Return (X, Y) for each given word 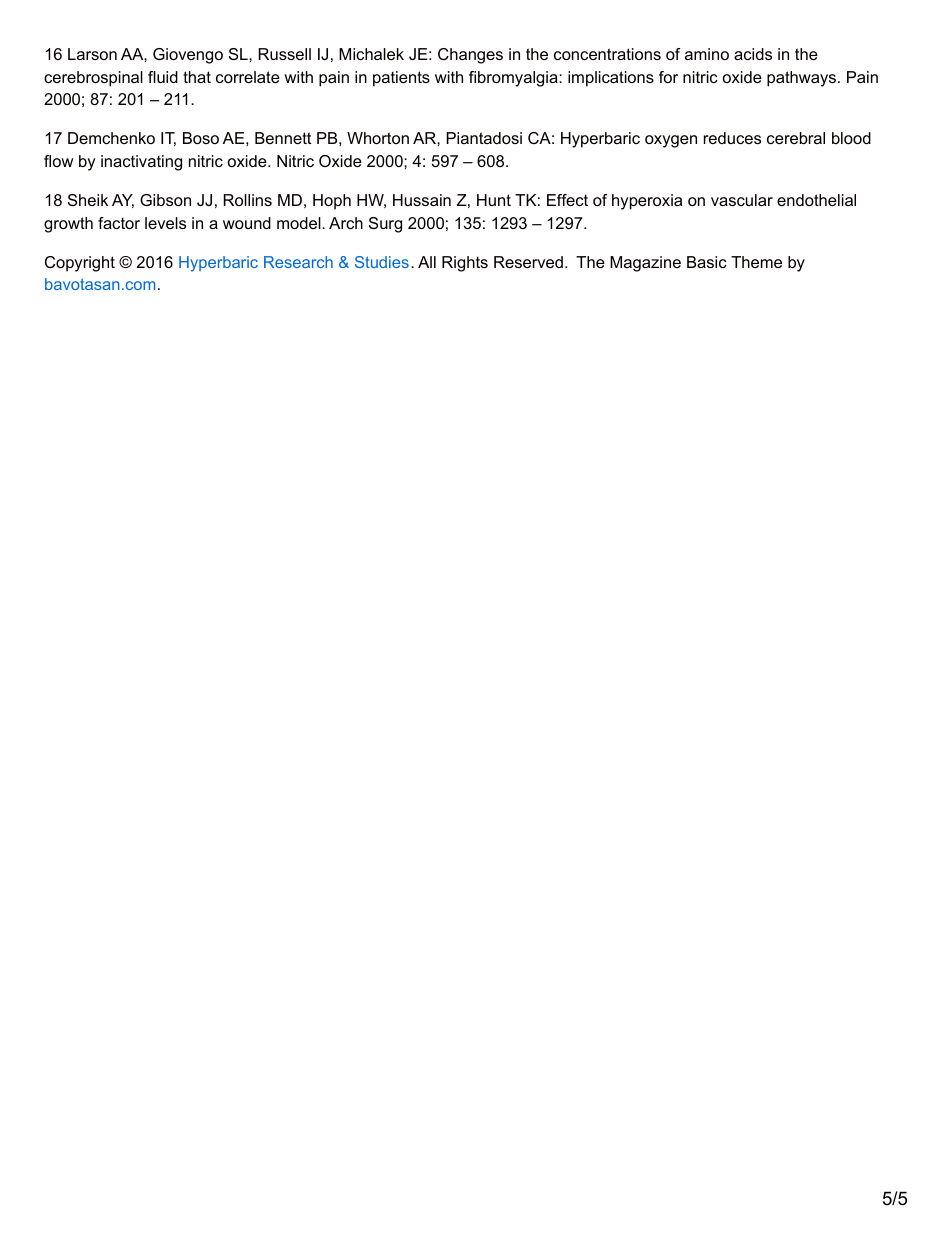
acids (753, 54)
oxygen (671, 141)
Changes (470, 56)
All (427, 262)
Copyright (80, 264)
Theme (756, 262)
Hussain (422, 200)
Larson (92, 54)
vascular (742, 200)
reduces (732, 138)
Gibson (165, 200)
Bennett (283, 138)
